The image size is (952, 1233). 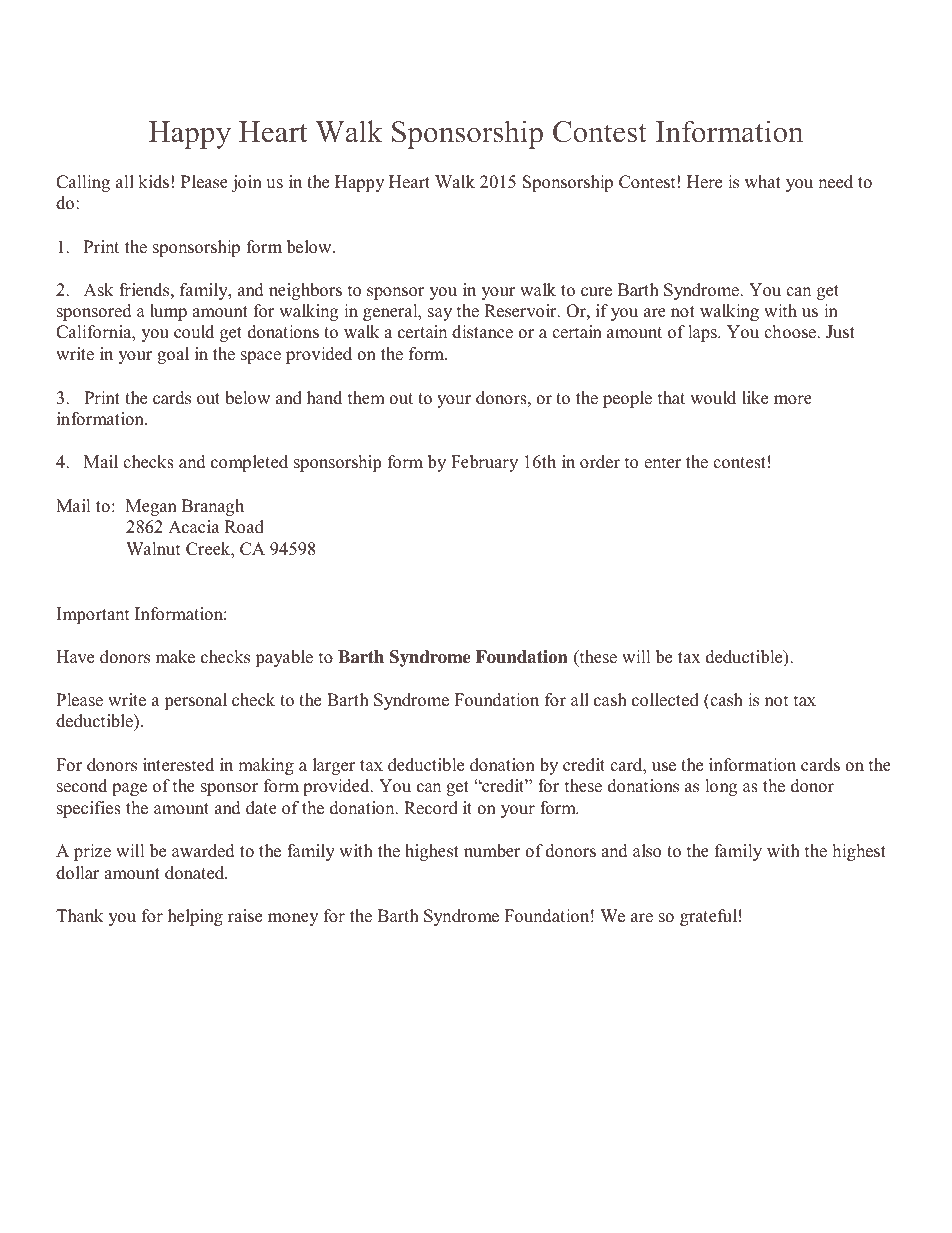 What do you see at coordinates (662, 463) in the document?
I see `enter` at bounding box center [662, 463].
